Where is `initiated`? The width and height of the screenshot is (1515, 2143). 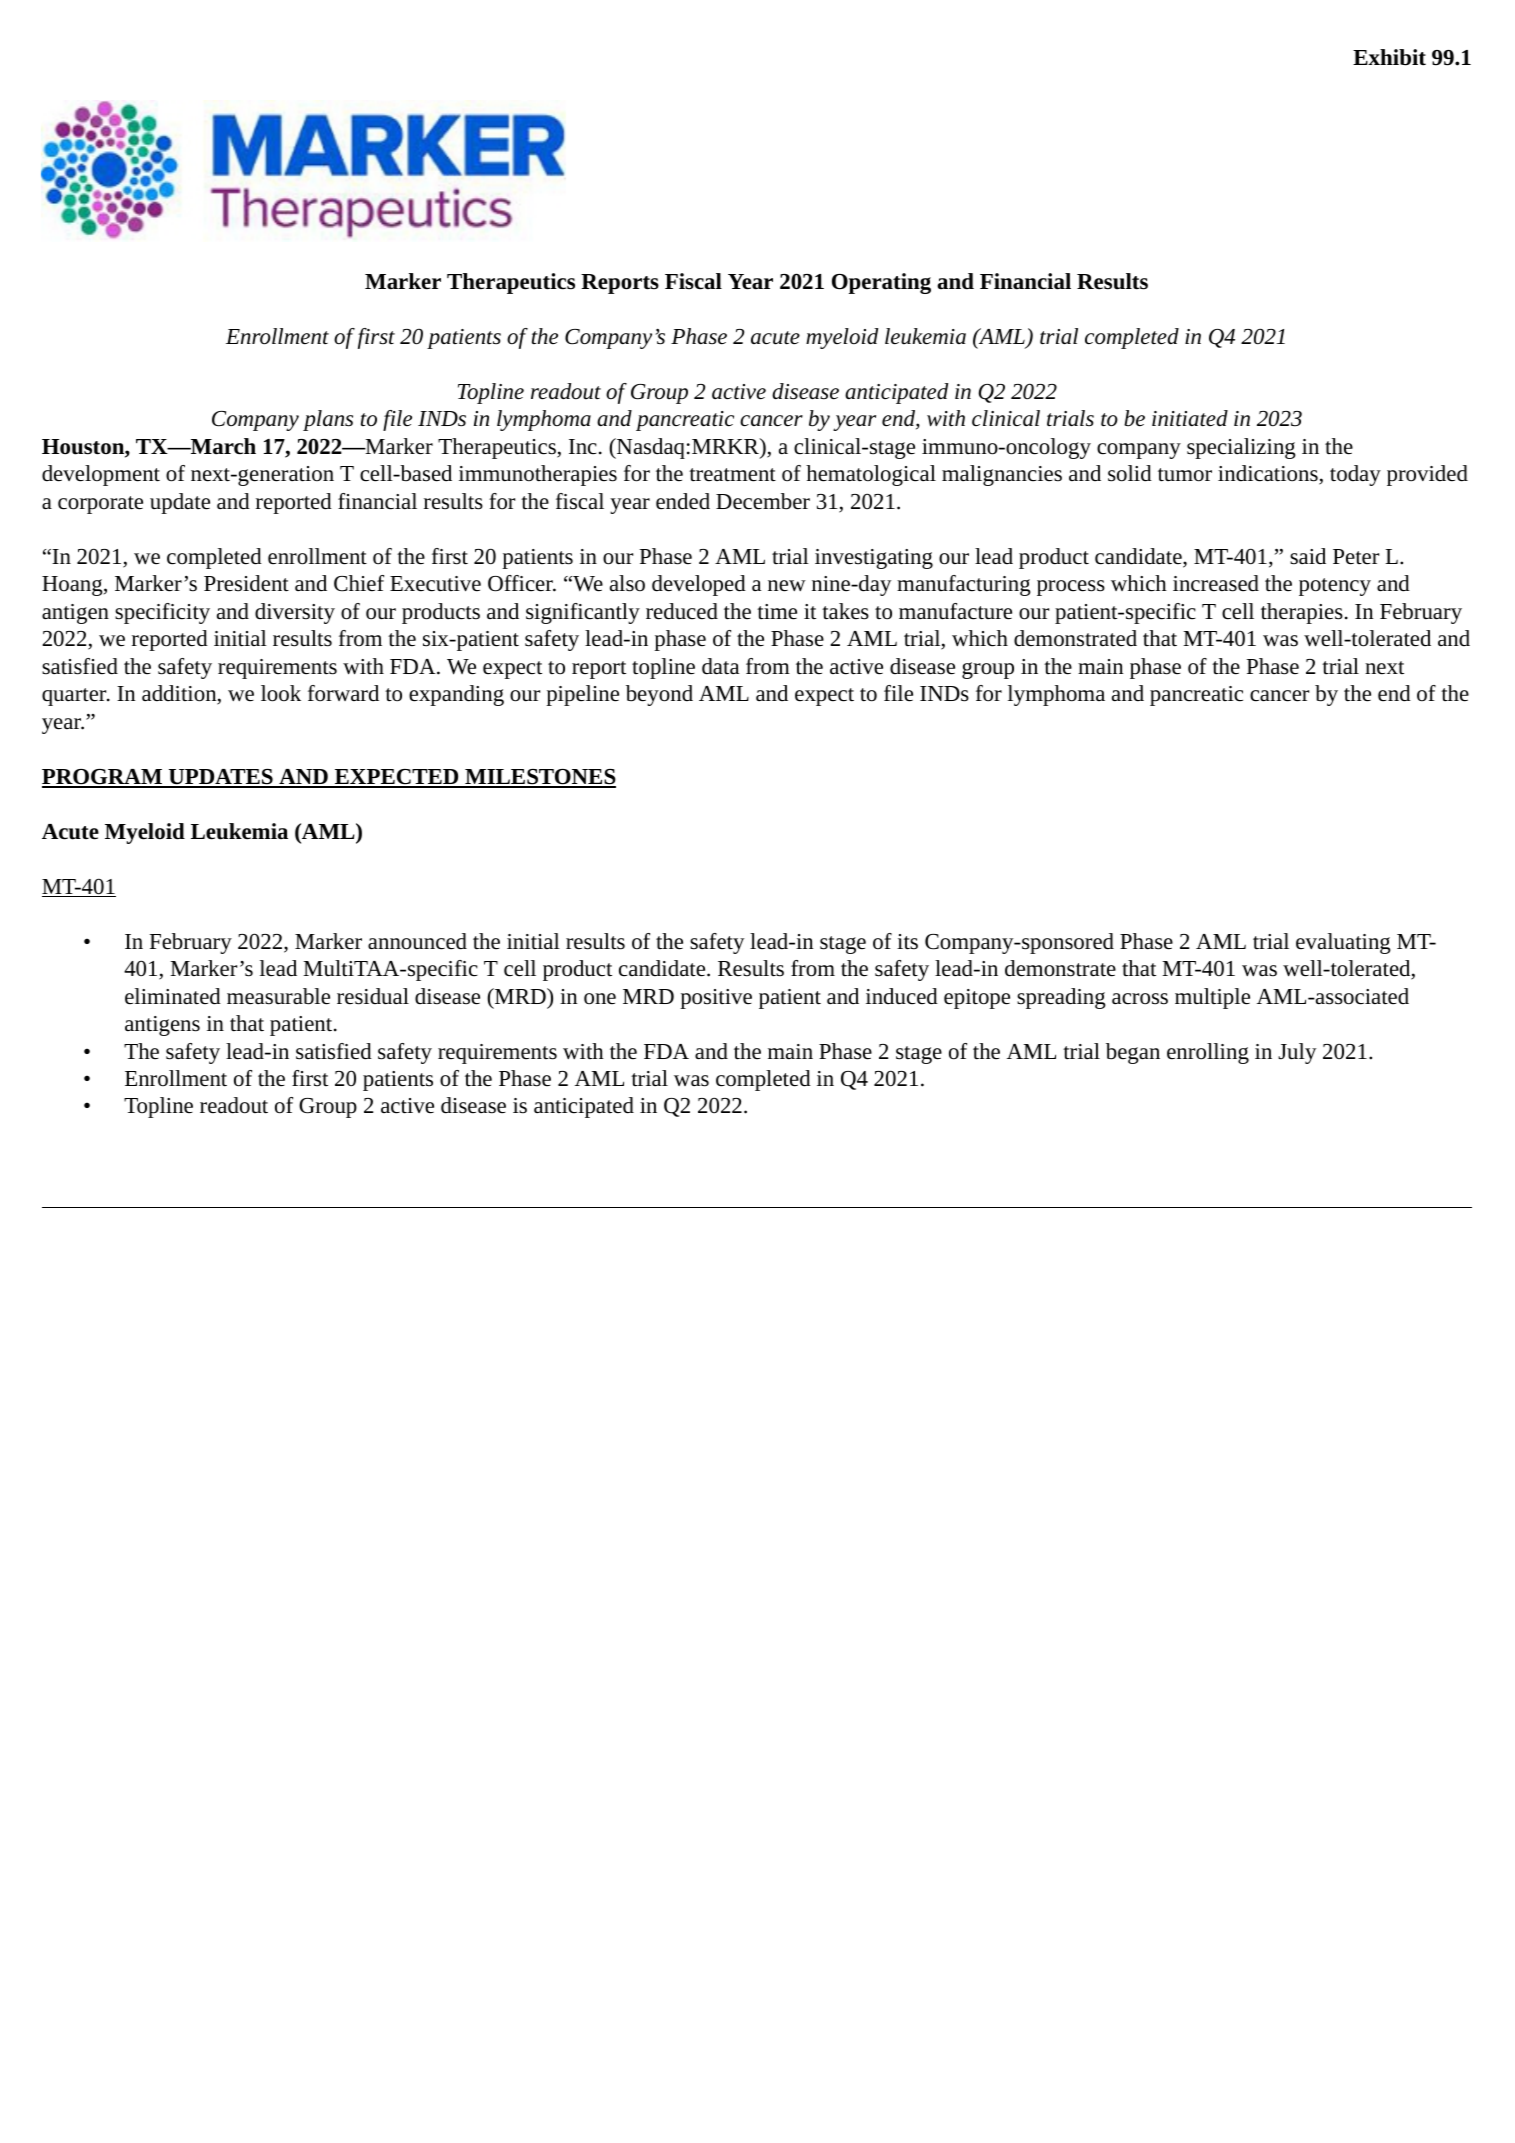 initiated is located at coordinates (1190, 418).
